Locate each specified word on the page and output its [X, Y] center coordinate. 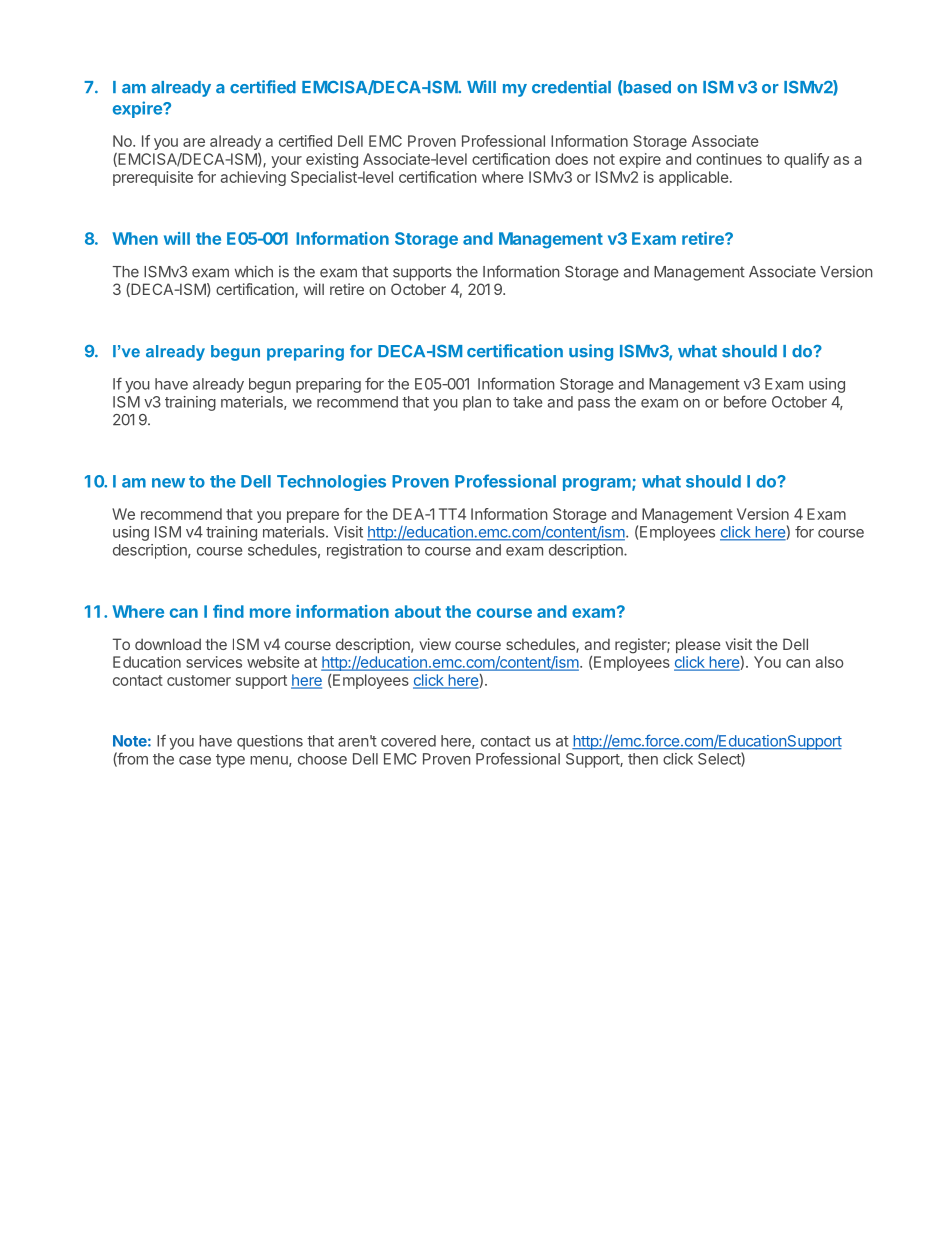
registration [364, 551]
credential [571, 87]
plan [477, 403]
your [286, 162]
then [643, 759]
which [254, 271]
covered [408, 741]
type [230, 761]
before [745, 401]
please [698, 645]
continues [729, 159]
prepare [313, 517]
